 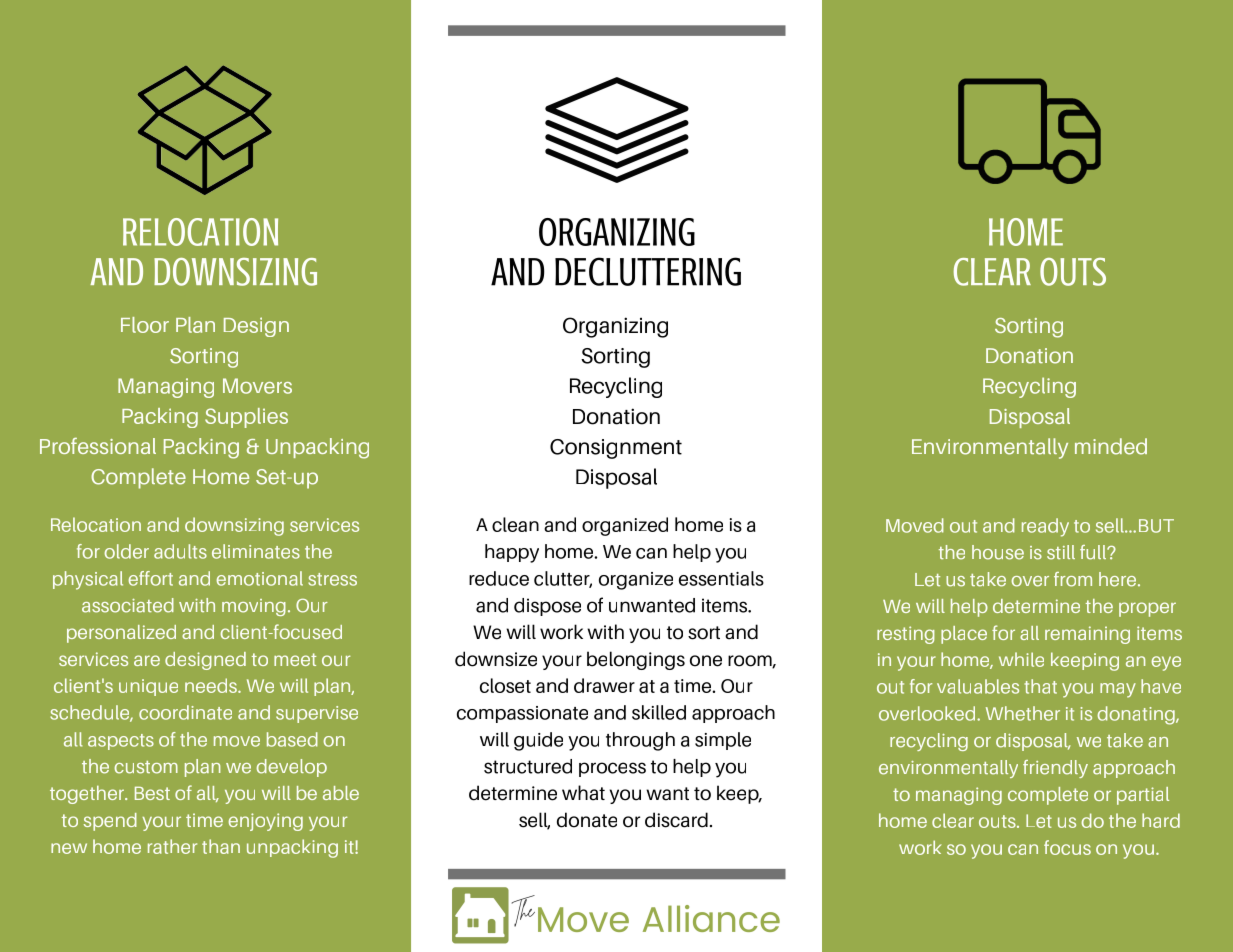 I want to click on adults, so click(x=180, y=551).
